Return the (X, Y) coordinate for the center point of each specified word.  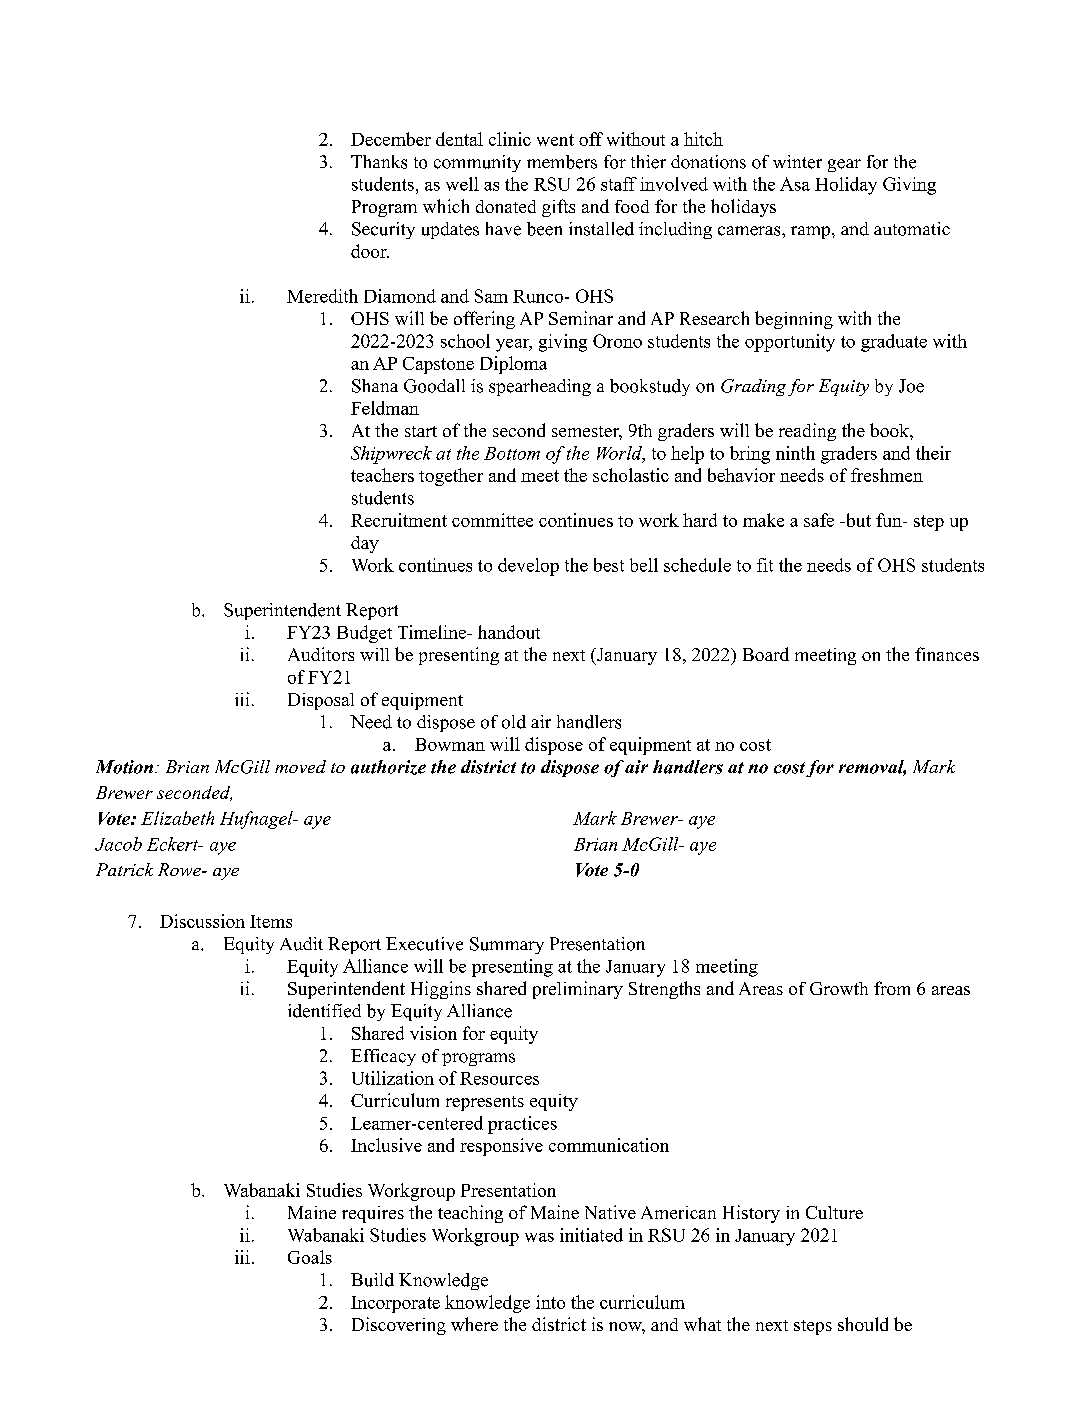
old (514, 722)
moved (300, 766)
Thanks (379, 162)
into (550, 1302)
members (562, 162)
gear (844, 165)
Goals (310, 1257)
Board (766, 654)
